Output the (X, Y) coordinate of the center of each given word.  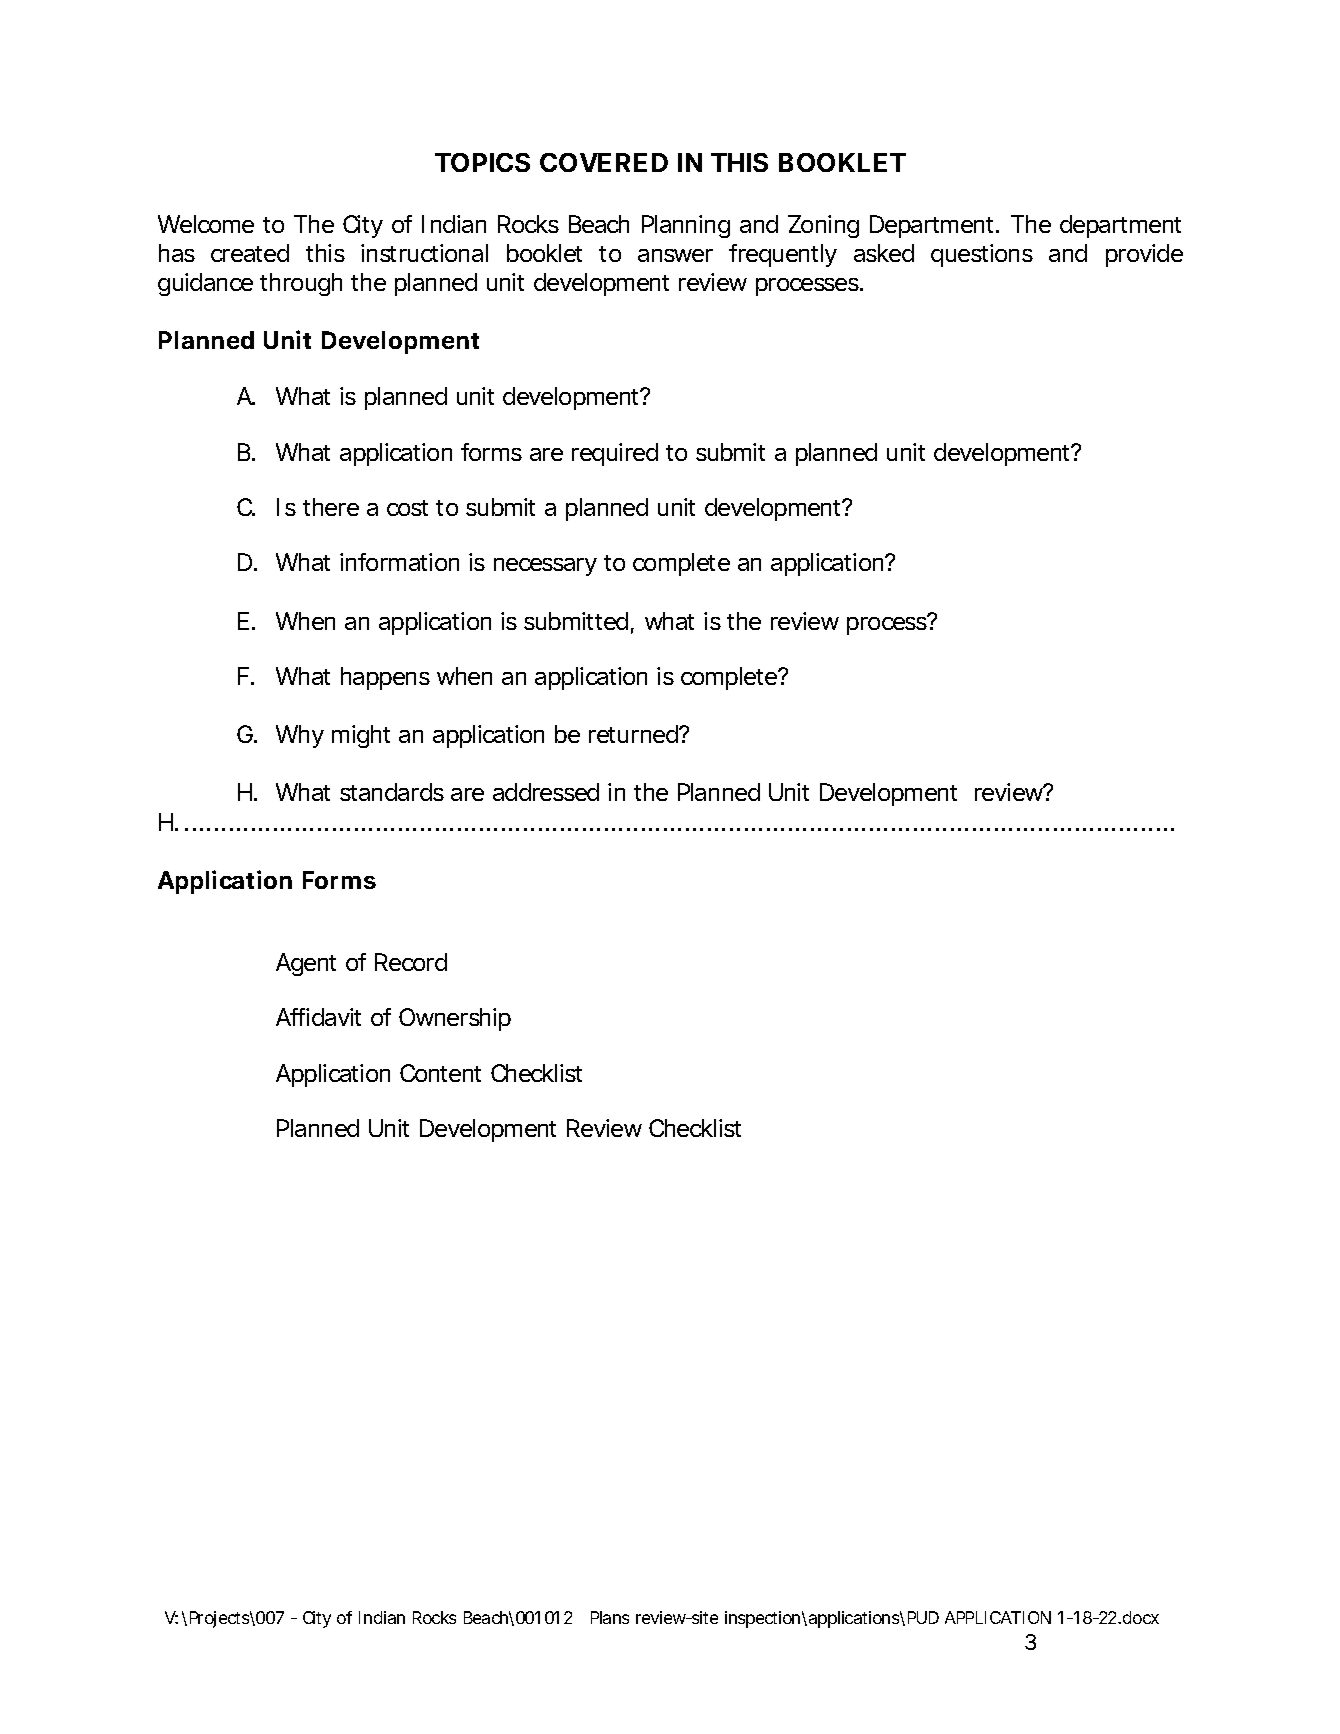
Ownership (455, 1019)
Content (440, 1073)
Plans (610, 1617)
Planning (686, 226)
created (250, 253)
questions (982, 255)
